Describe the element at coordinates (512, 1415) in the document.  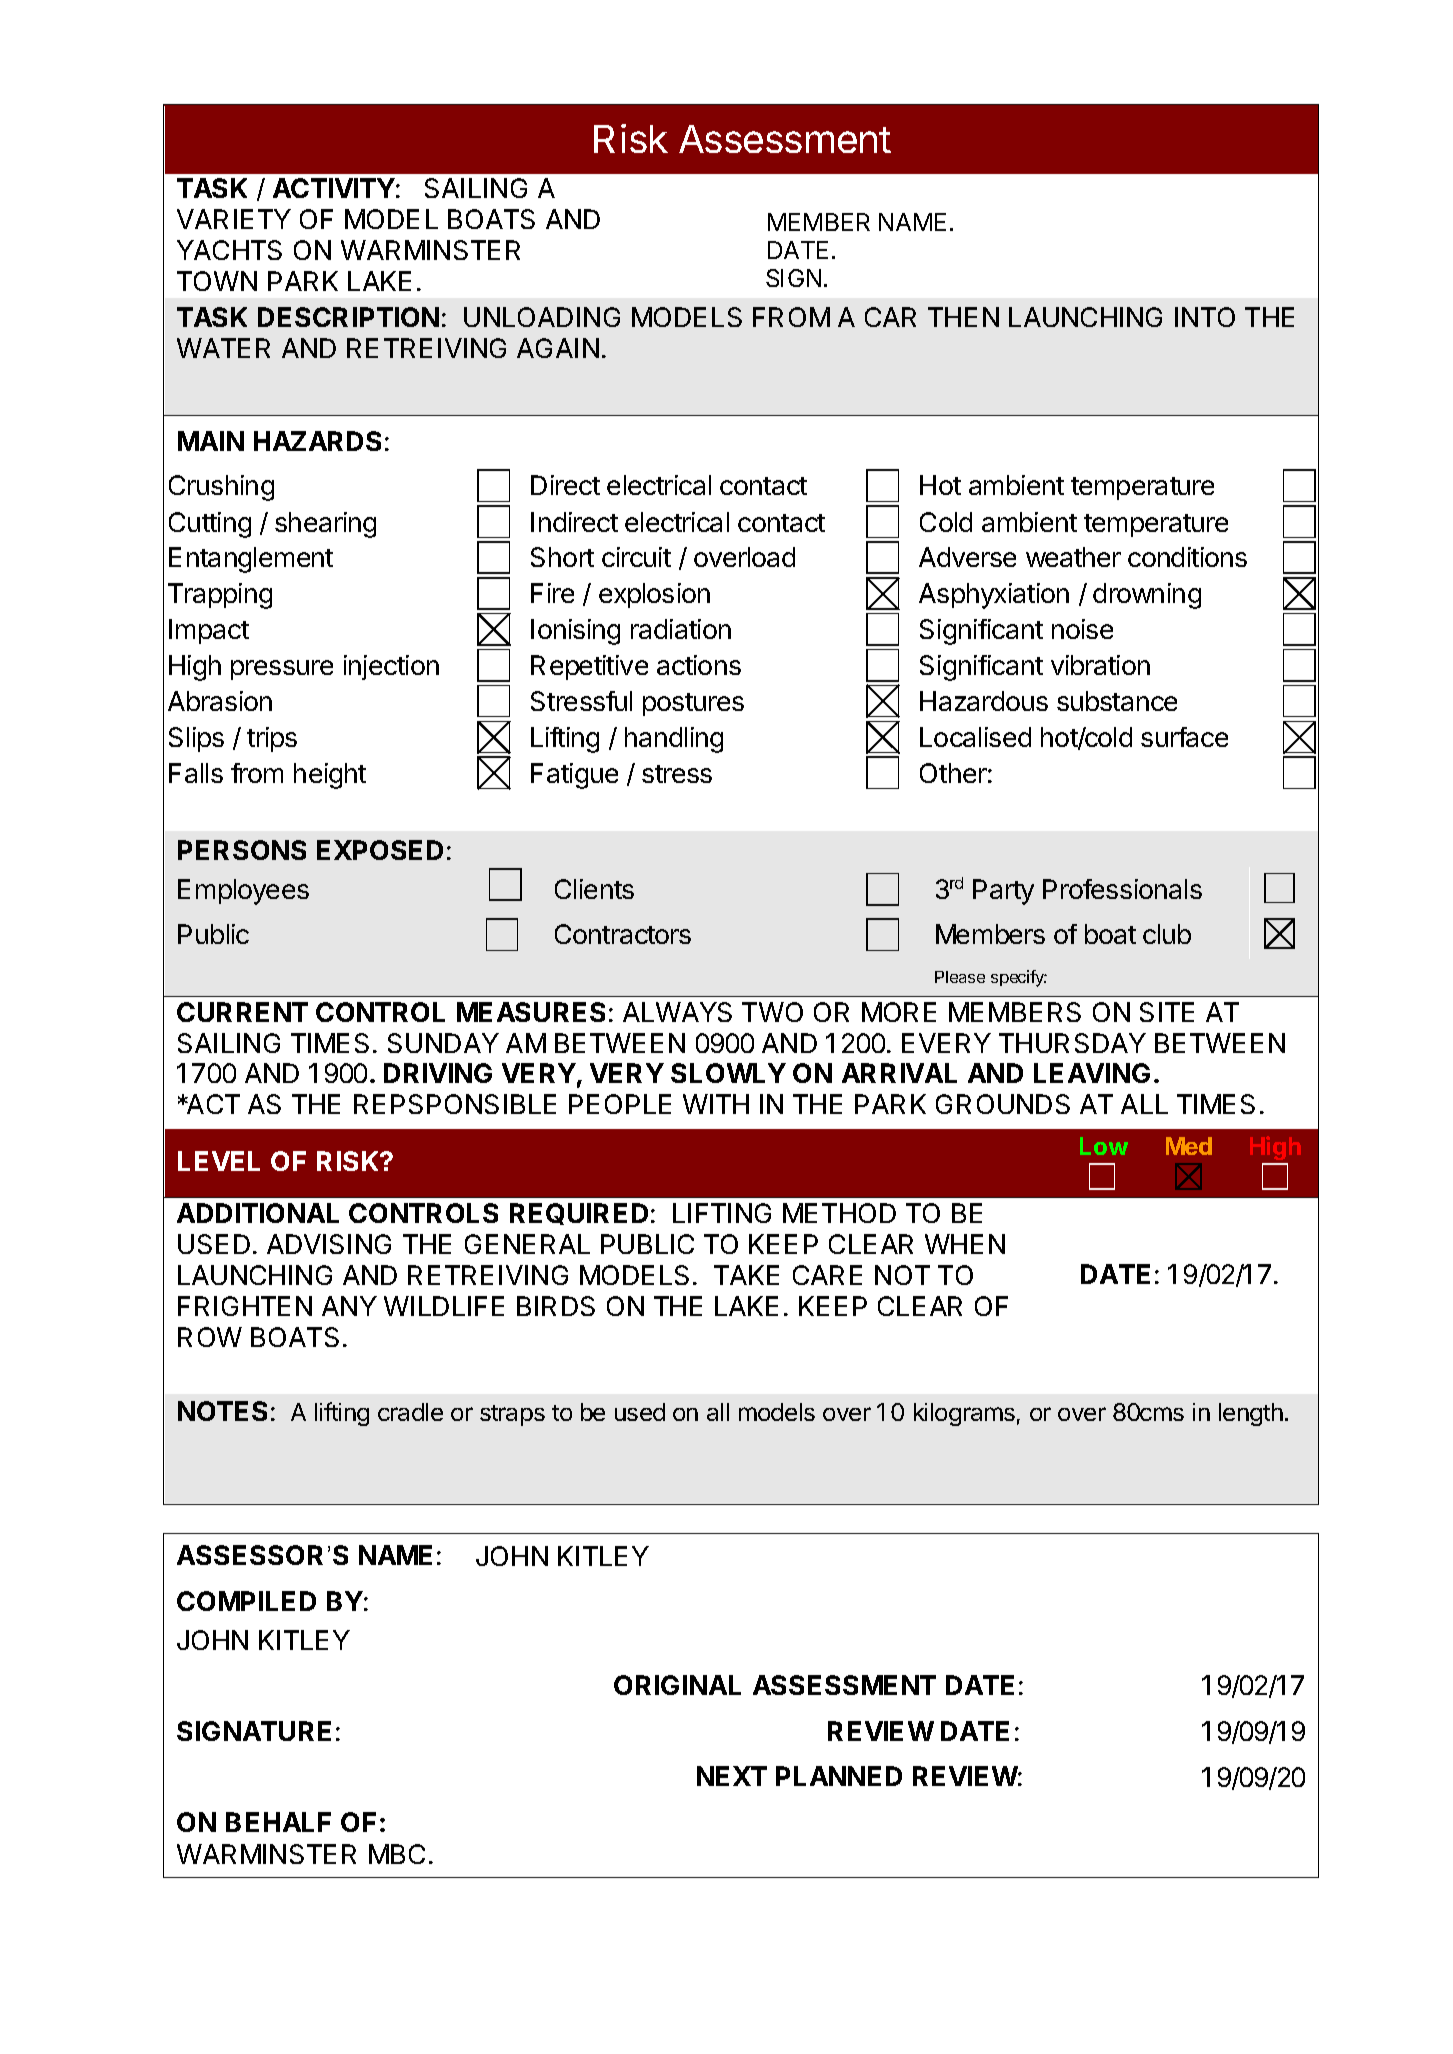
I see `straps` at that location.
